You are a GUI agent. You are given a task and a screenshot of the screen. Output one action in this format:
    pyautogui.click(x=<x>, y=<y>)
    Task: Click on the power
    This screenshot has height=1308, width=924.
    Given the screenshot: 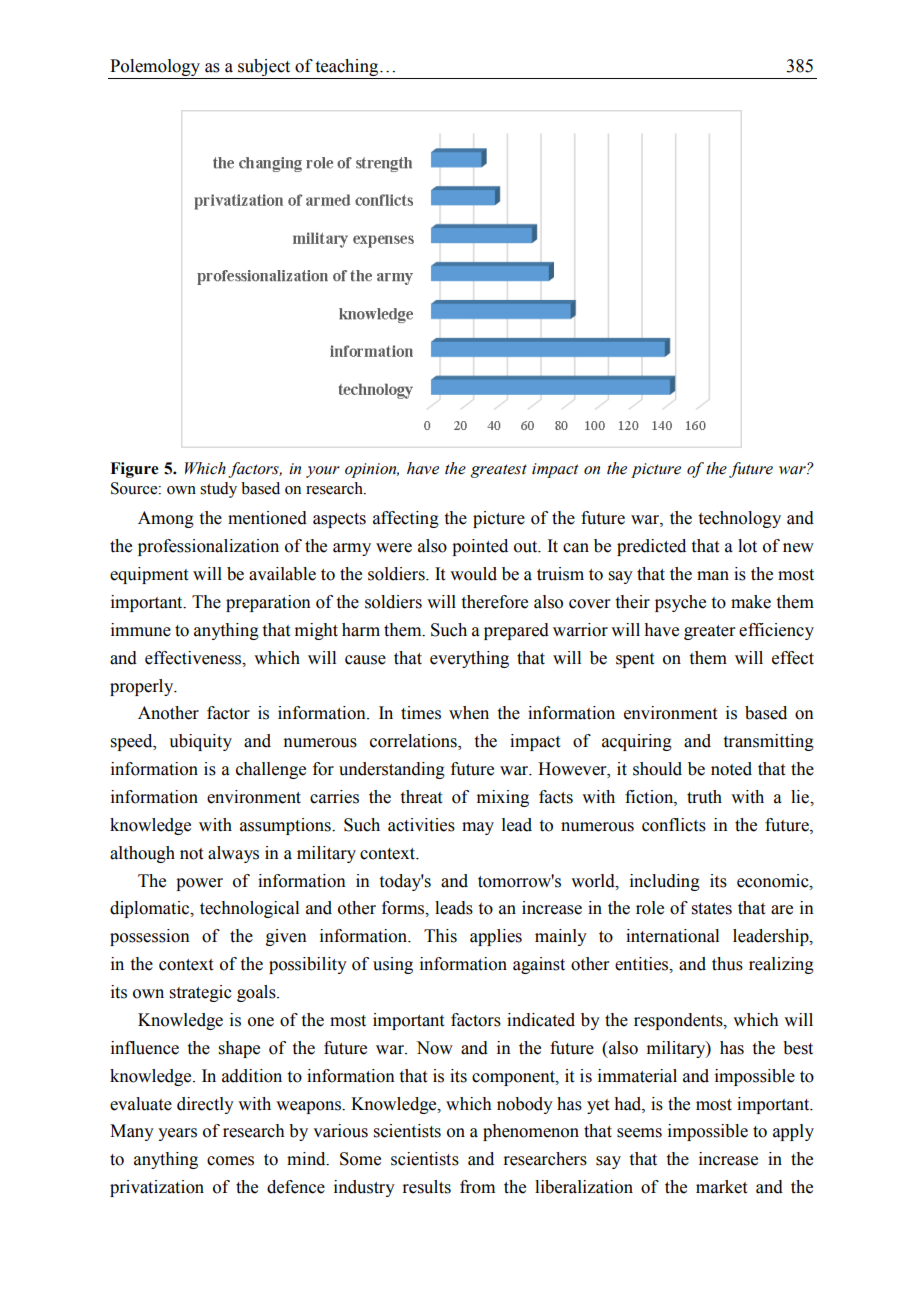 What is the action you would take?
    pyautogui.click(x=199, y=884)
